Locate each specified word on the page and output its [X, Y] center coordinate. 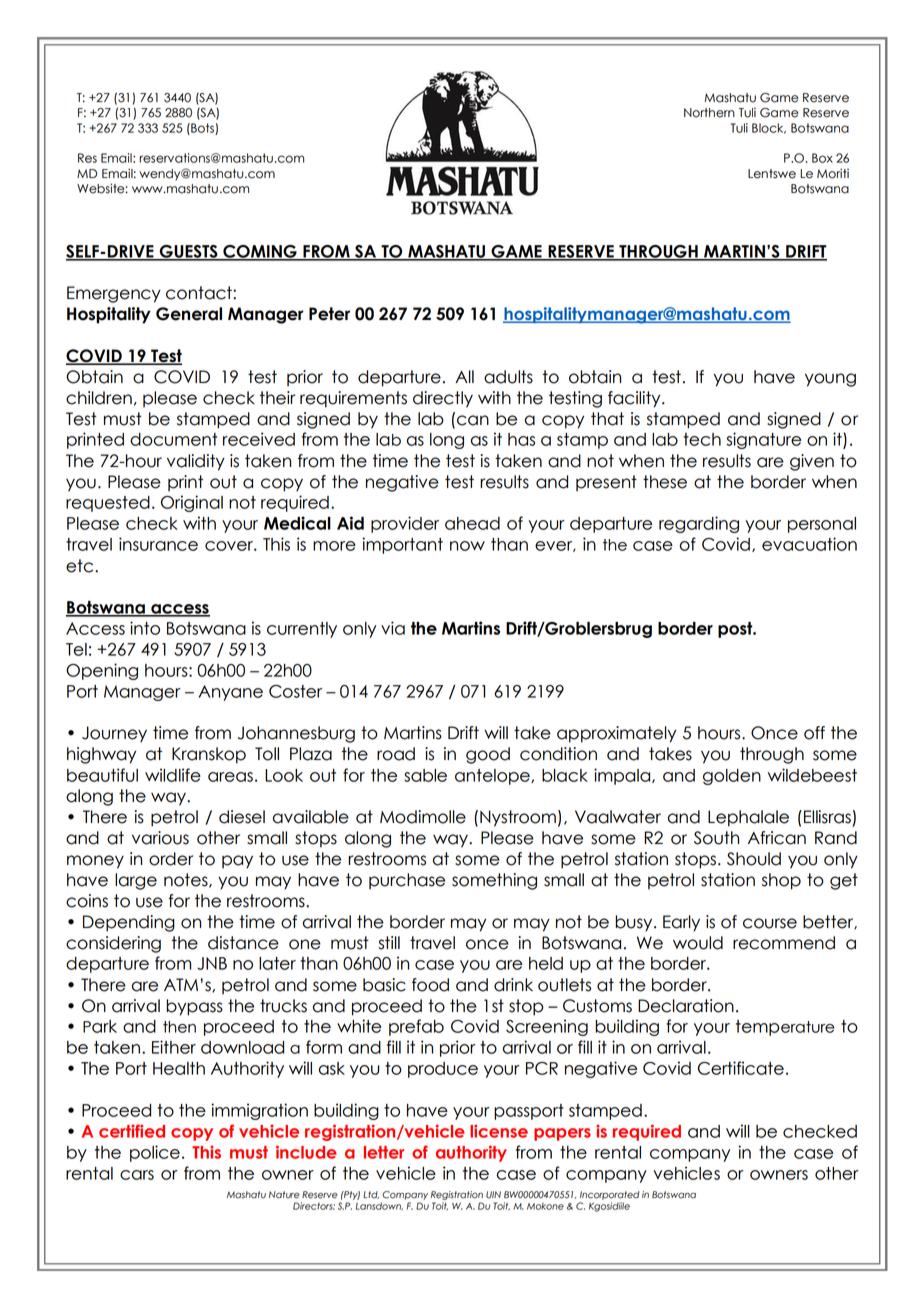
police [155, 1153]
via [393, 628]
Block [769, 128]
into [145, 628]
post [736, 630]
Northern [709, 113]
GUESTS [188, 252]
